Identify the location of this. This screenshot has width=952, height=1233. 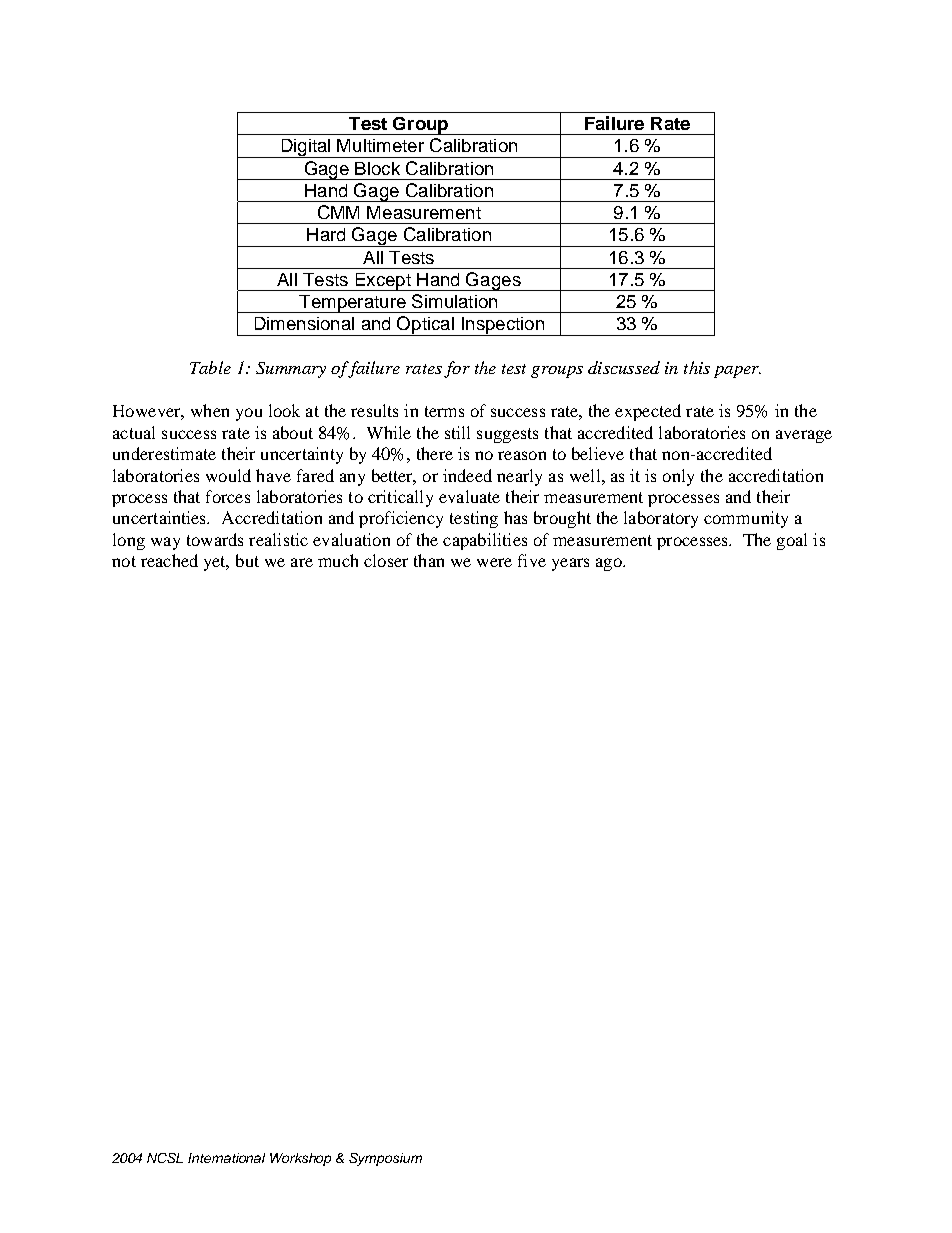
(697, 367).
